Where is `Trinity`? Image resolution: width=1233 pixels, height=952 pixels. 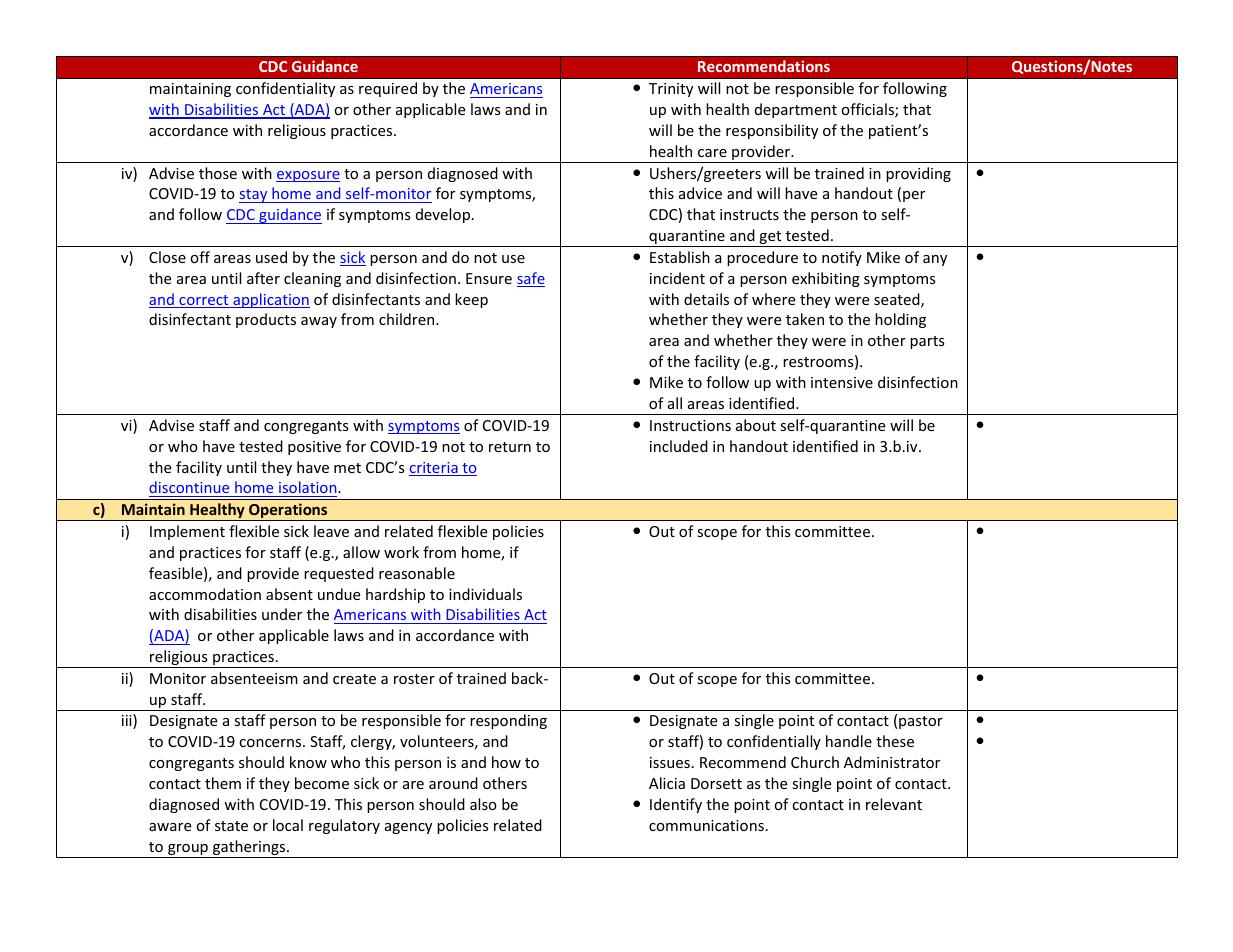
Trinity is located at coordinates (671, 90).
